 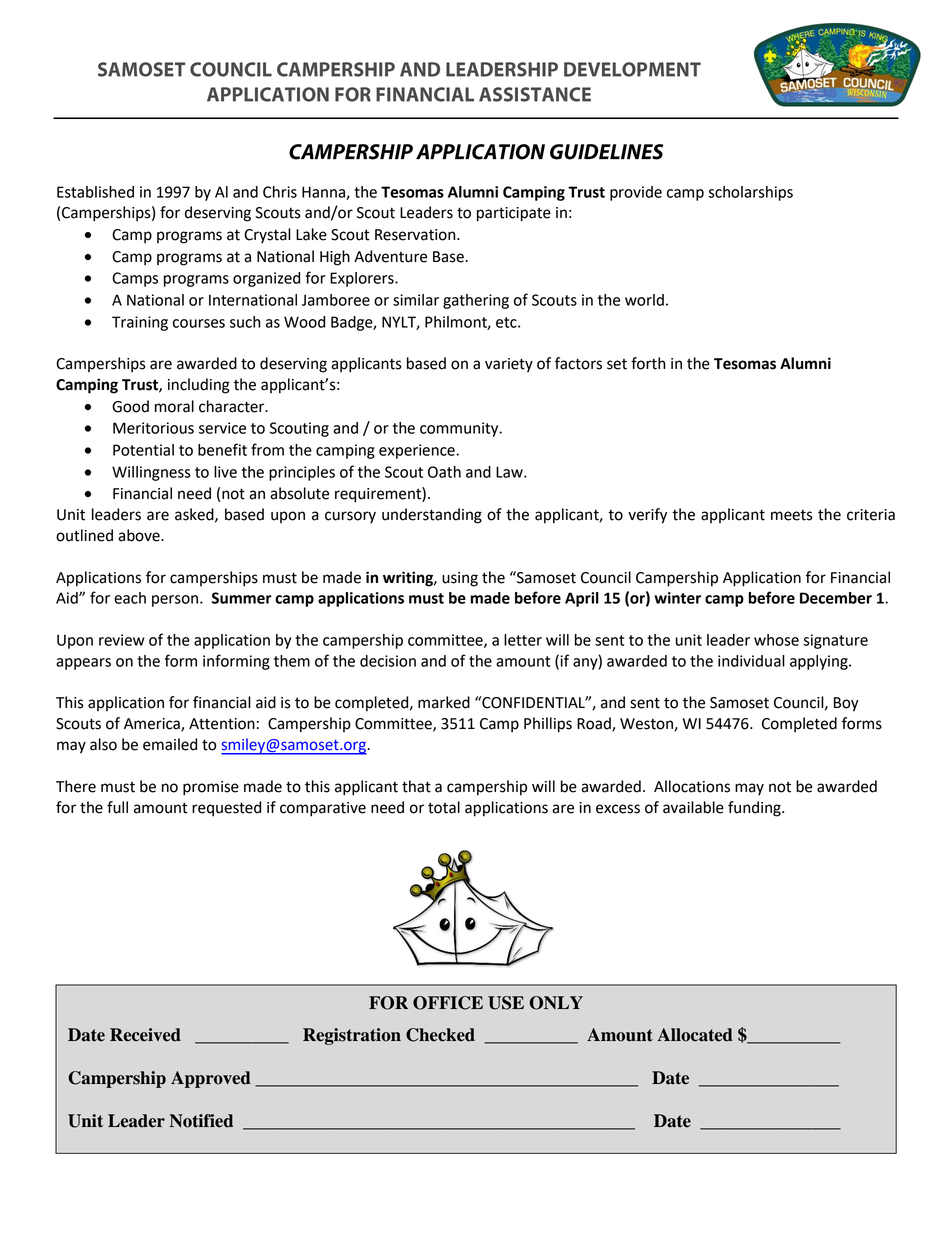 What do you see at coordinates (755, 809) in the image?
I see `funding` at bounding box center [755, 809].
